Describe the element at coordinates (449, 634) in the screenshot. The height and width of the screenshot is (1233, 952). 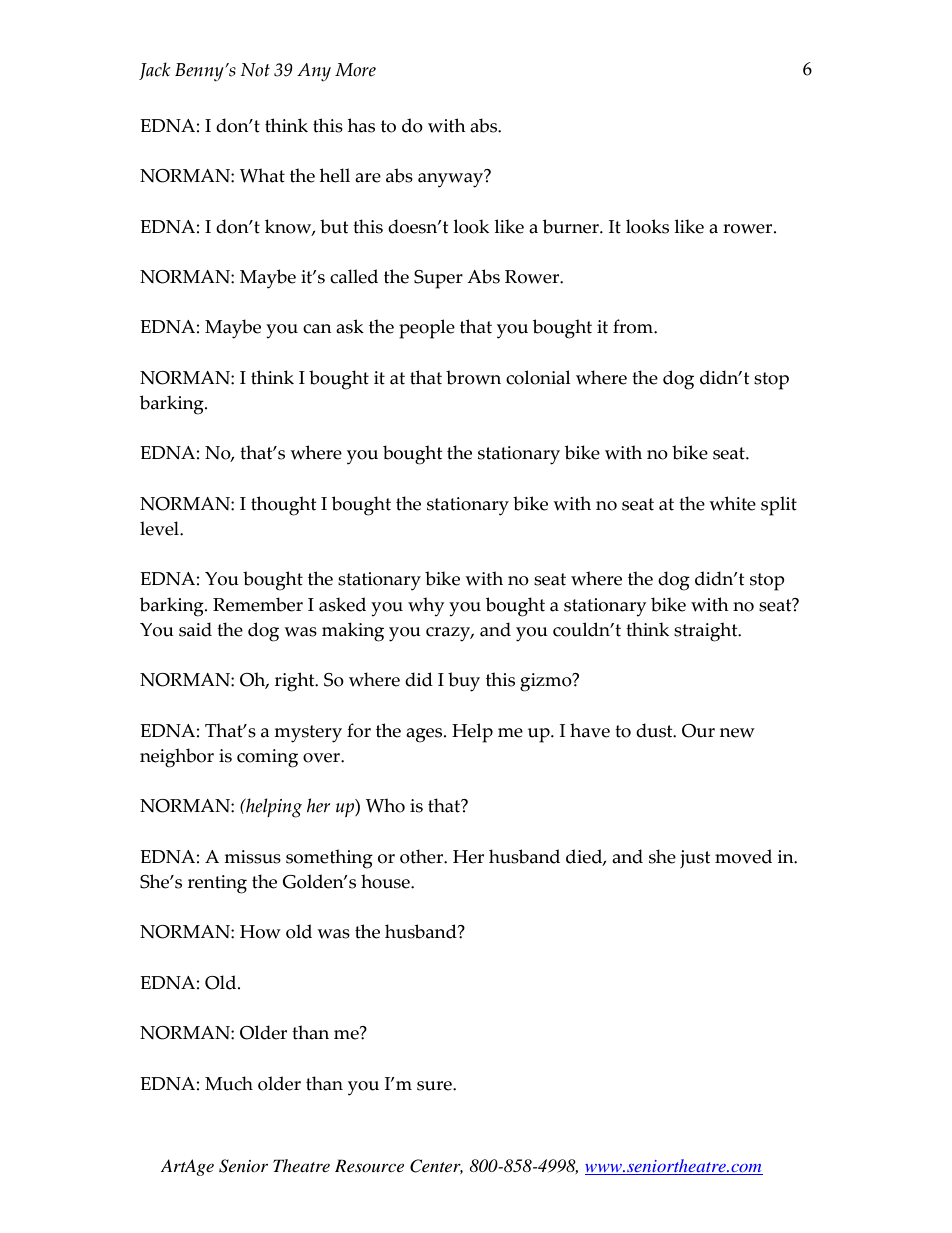
I see `crazy` at that location.
